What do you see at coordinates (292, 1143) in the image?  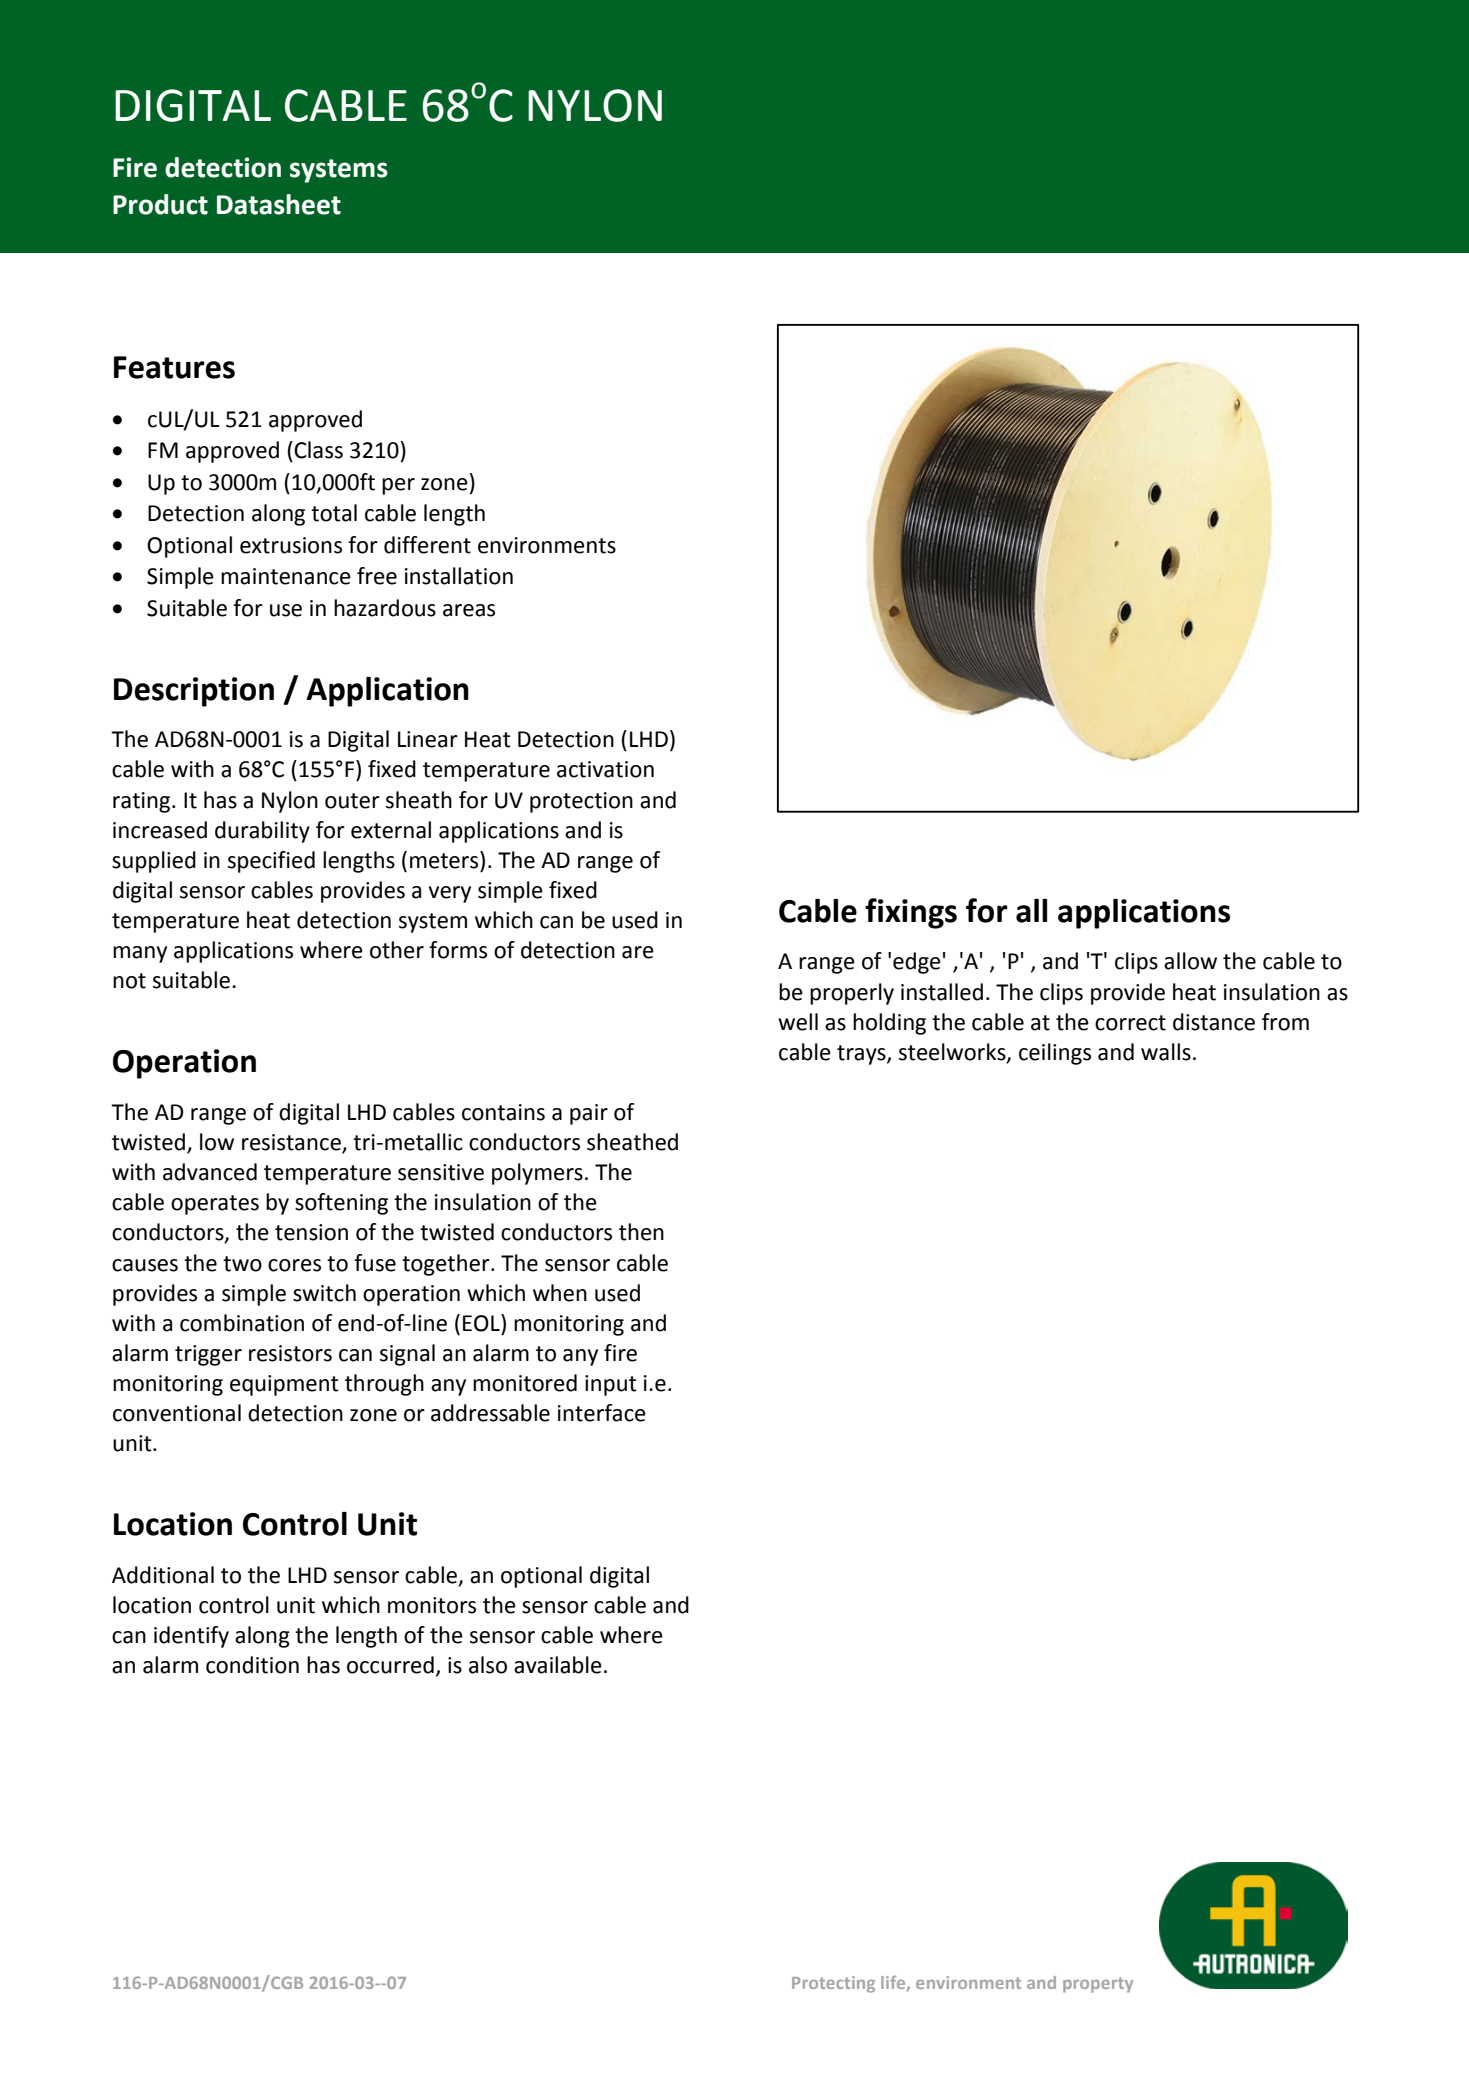 I see `resistance` at bounding box center [292, 1143].
